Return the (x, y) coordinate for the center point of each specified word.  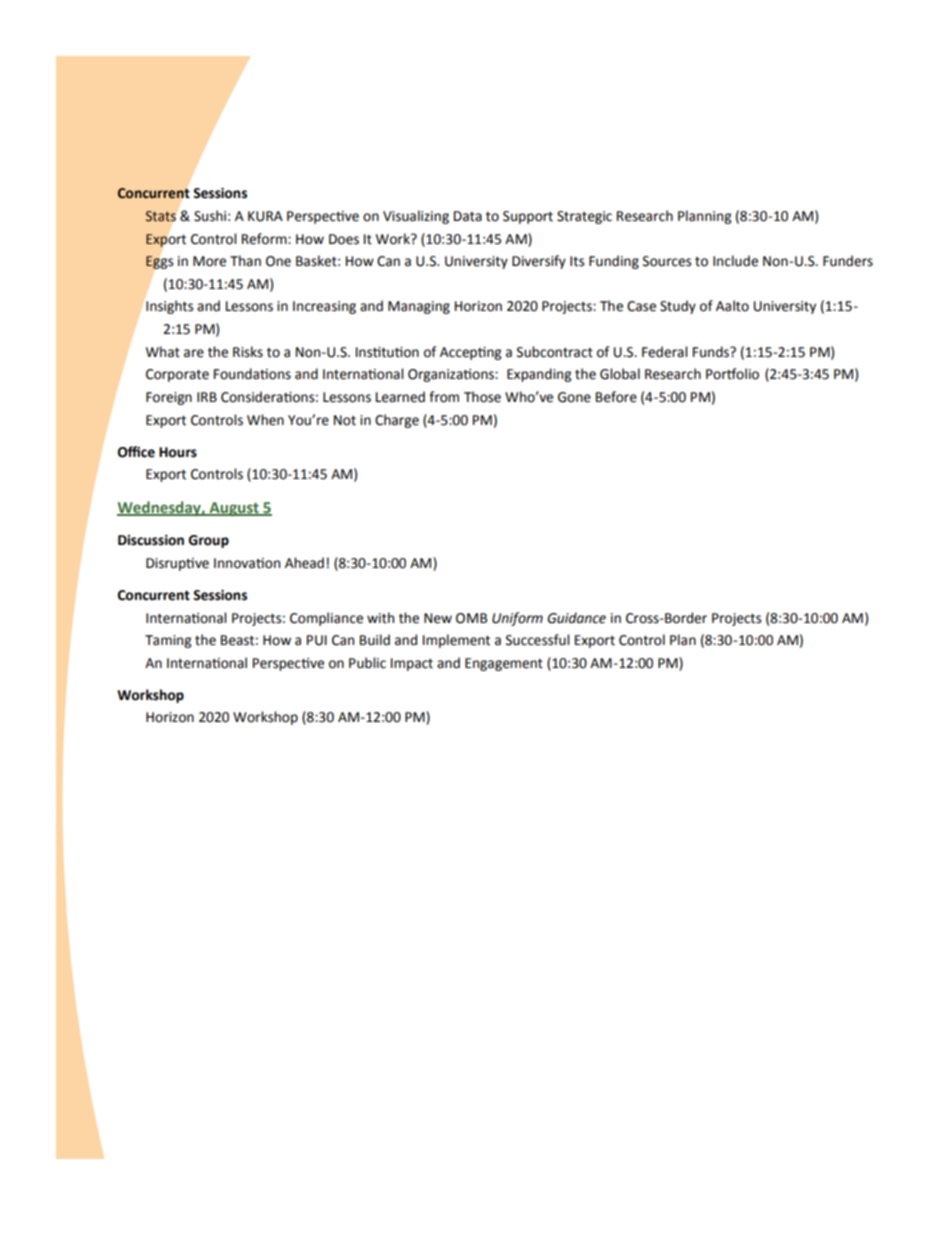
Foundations (252, 374)
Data (468, 216)
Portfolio (732, 374)
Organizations (452, 375)
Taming (168, 641)
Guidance (576, 618)
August (234, 509)
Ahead (304, 563)
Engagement (504, 664)
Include (735, 261)
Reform (265, 239)
